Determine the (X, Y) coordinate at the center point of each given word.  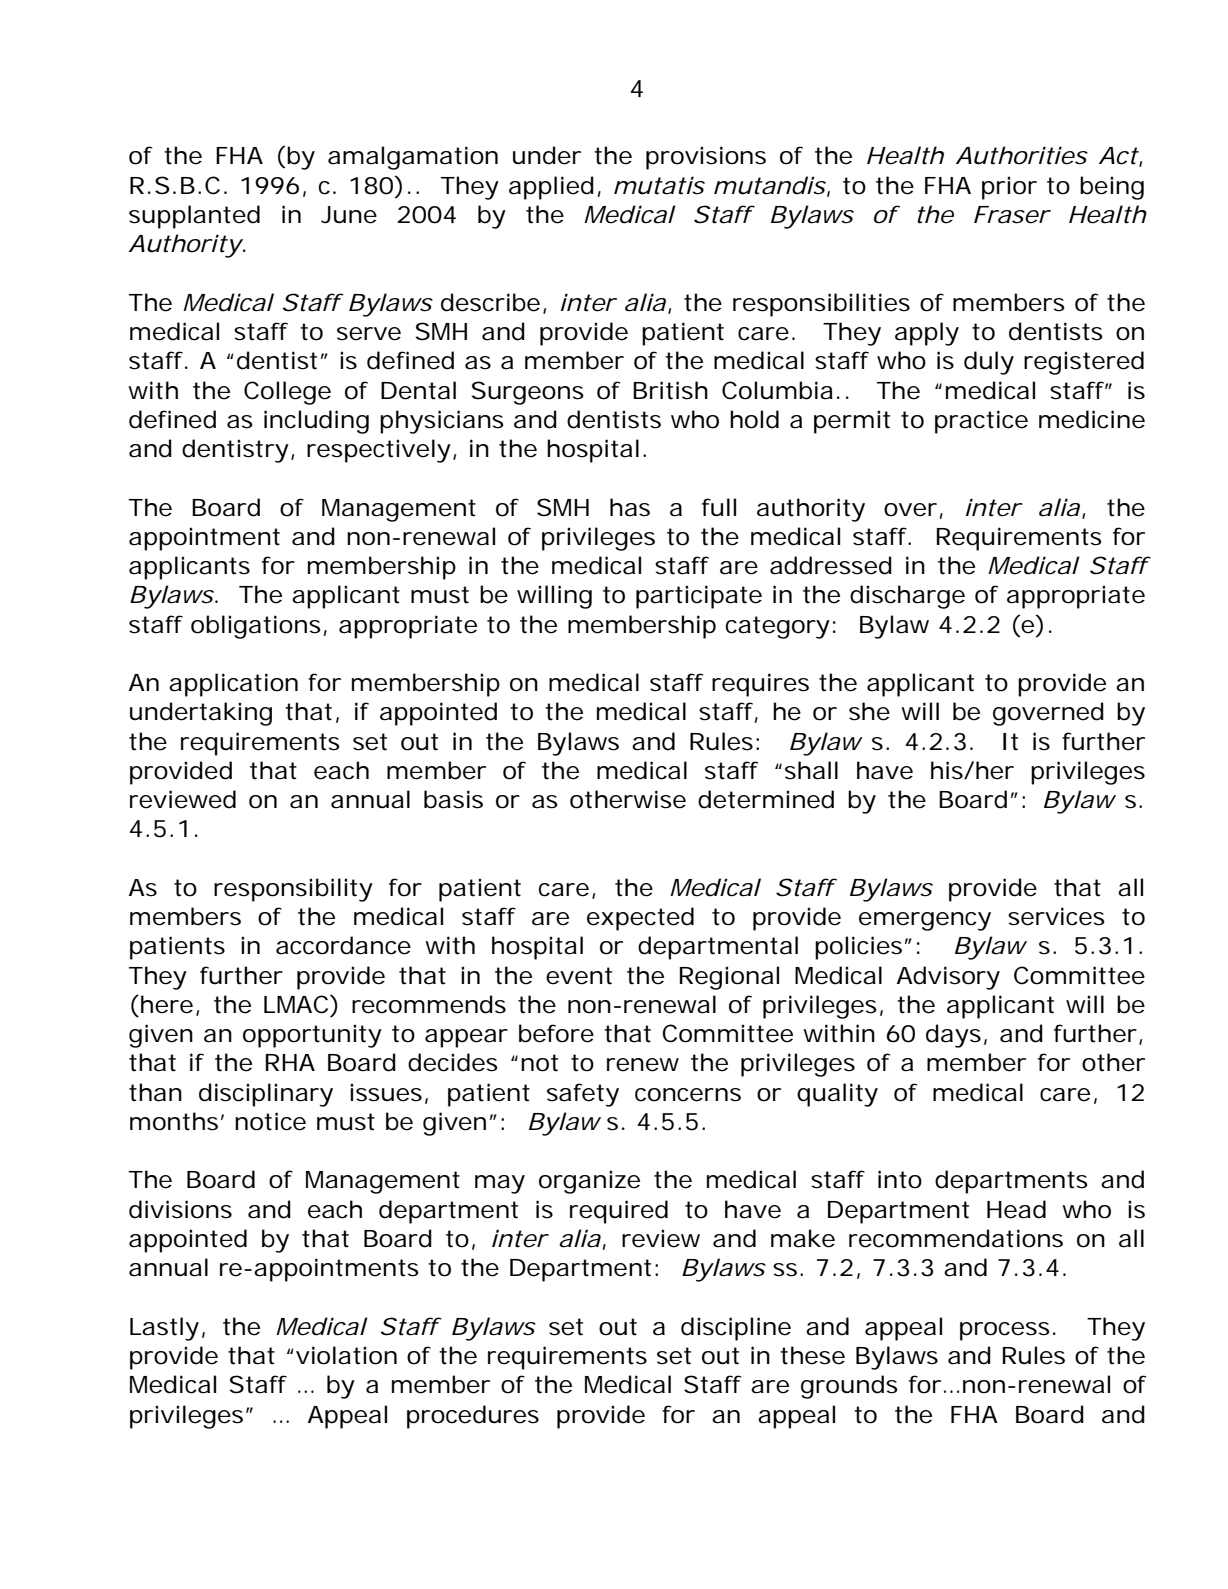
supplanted (194, 217)
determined (766, 799)
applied (551, 188)
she (869, 711)
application (233, 685)
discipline (736, 1329)
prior (1009, 188)
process (1005, 1331)
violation (346, 1355)
